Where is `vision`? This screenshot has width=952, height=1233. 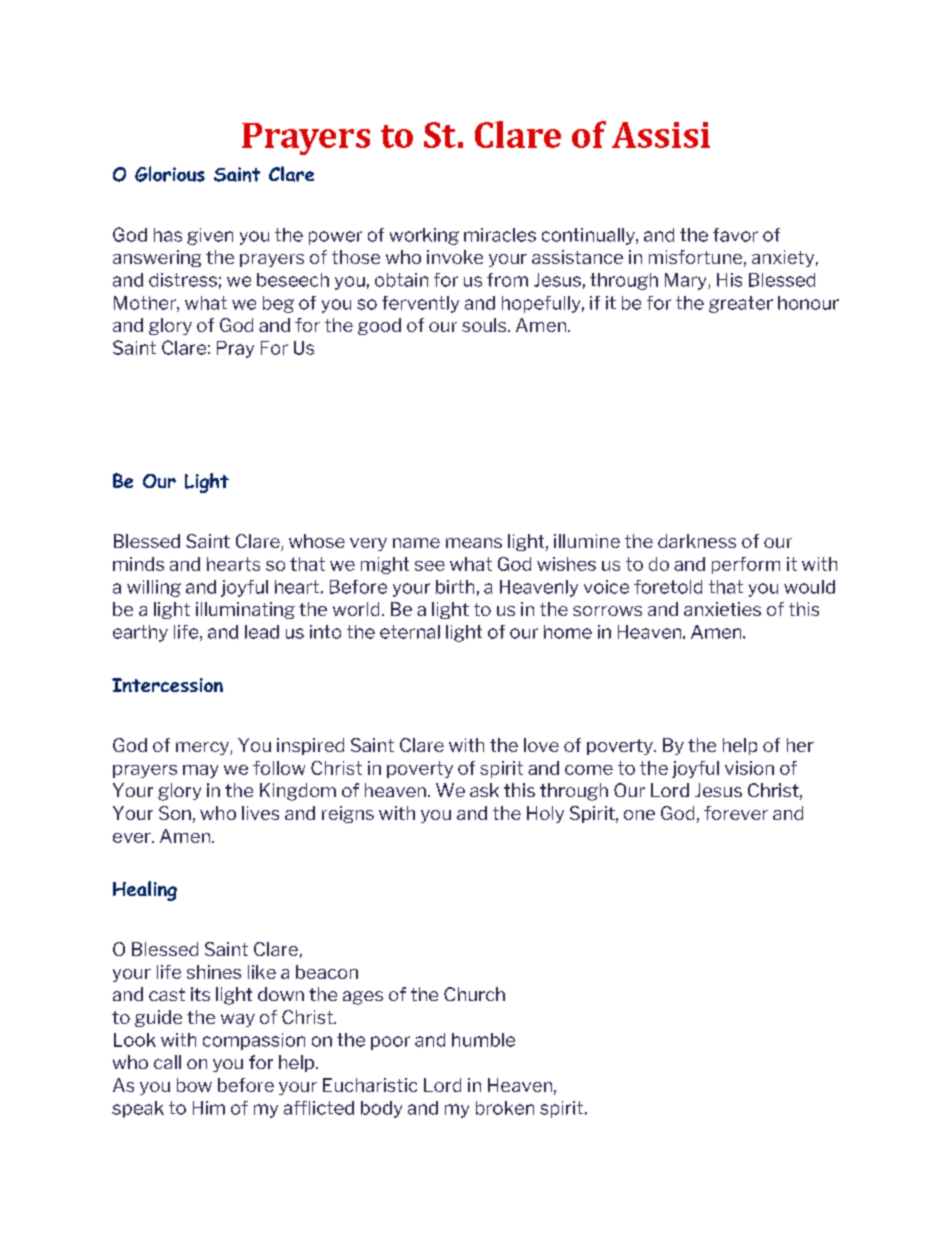 vision is located at coordinates (749, 768).
